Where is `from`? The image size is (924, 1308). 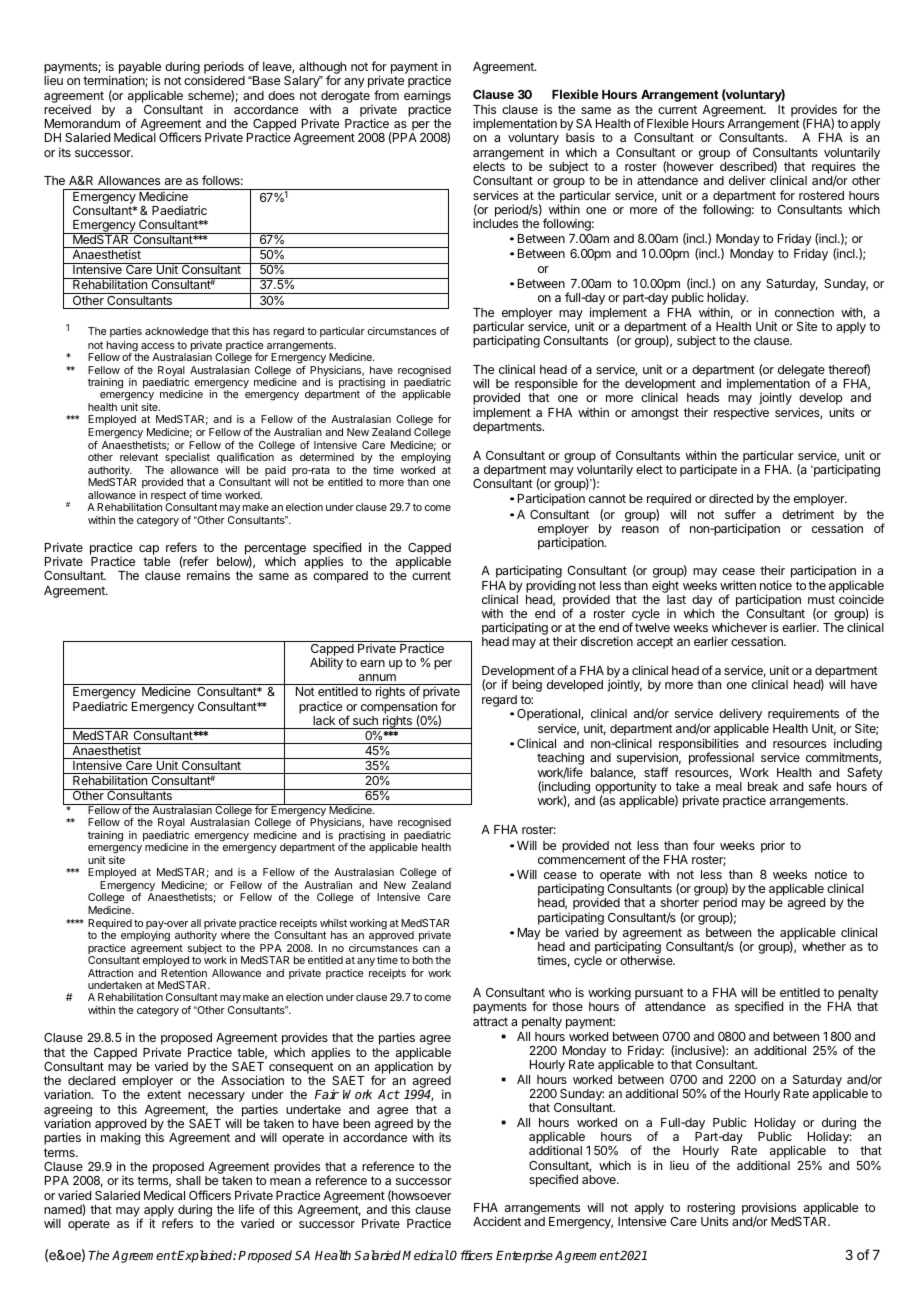 from is located at coordinates (386, 95).
